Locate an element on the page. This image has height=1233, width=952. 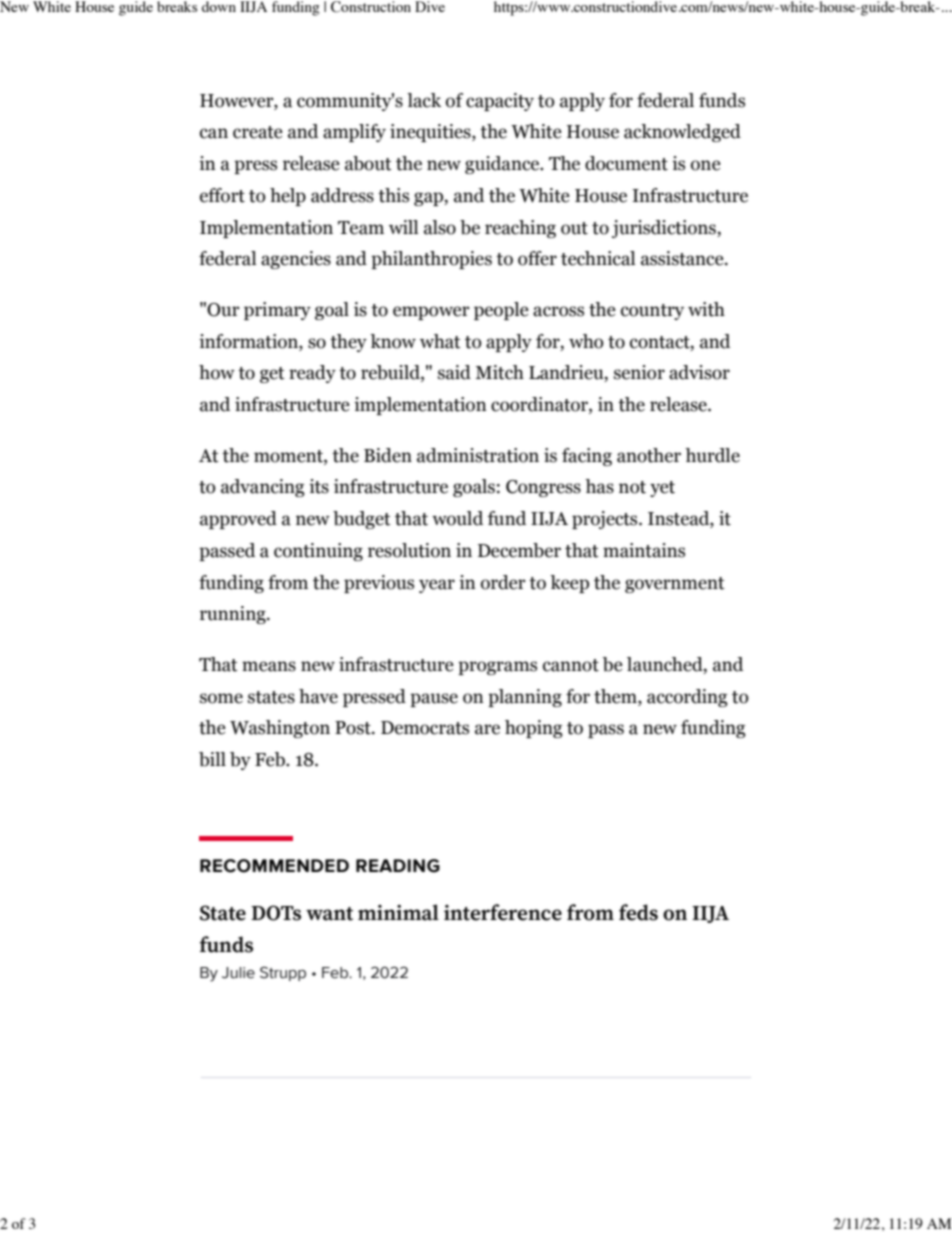
said is located at coordinates (454, 372).
